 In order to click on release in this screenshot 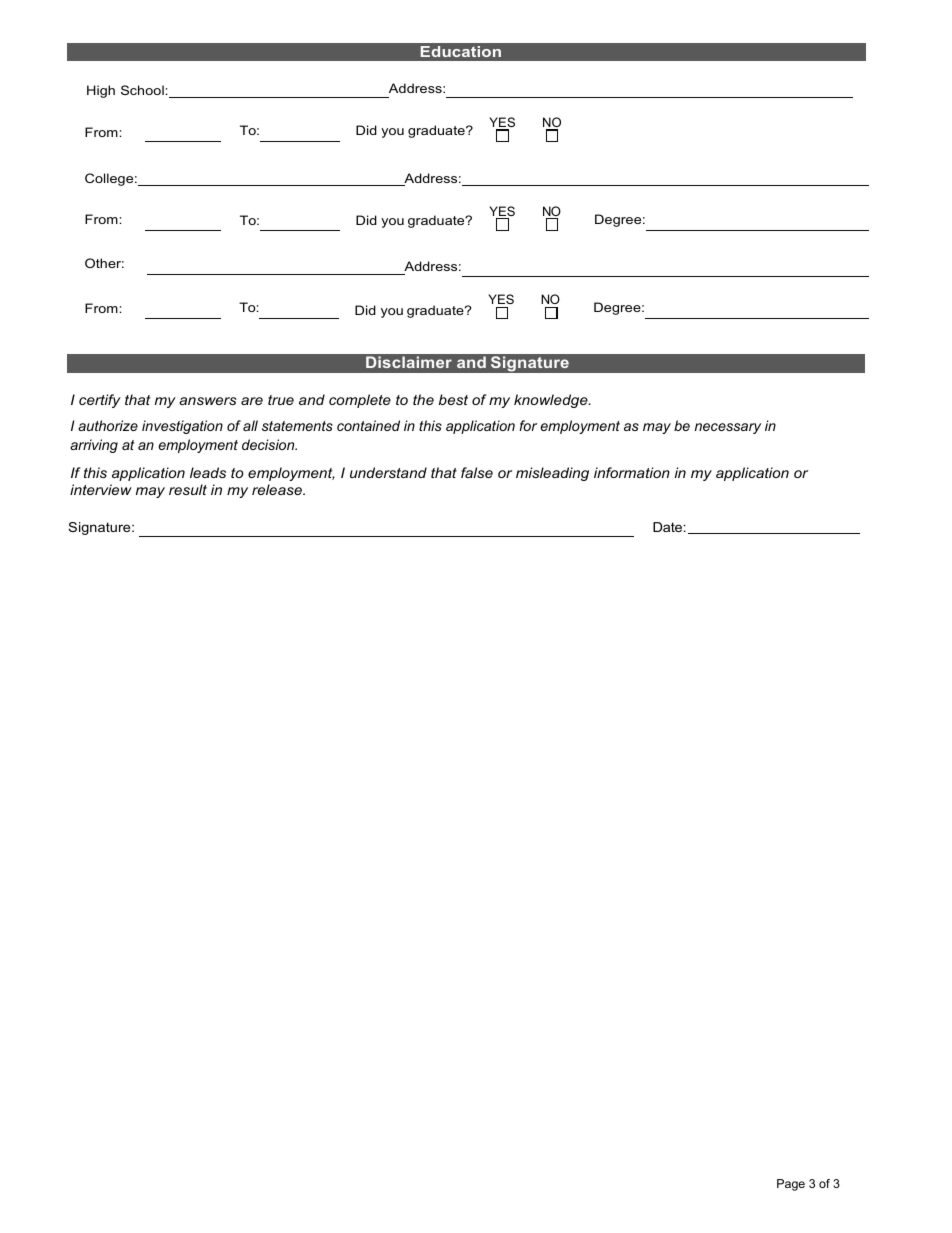, I will do `click(278, 489)`.
